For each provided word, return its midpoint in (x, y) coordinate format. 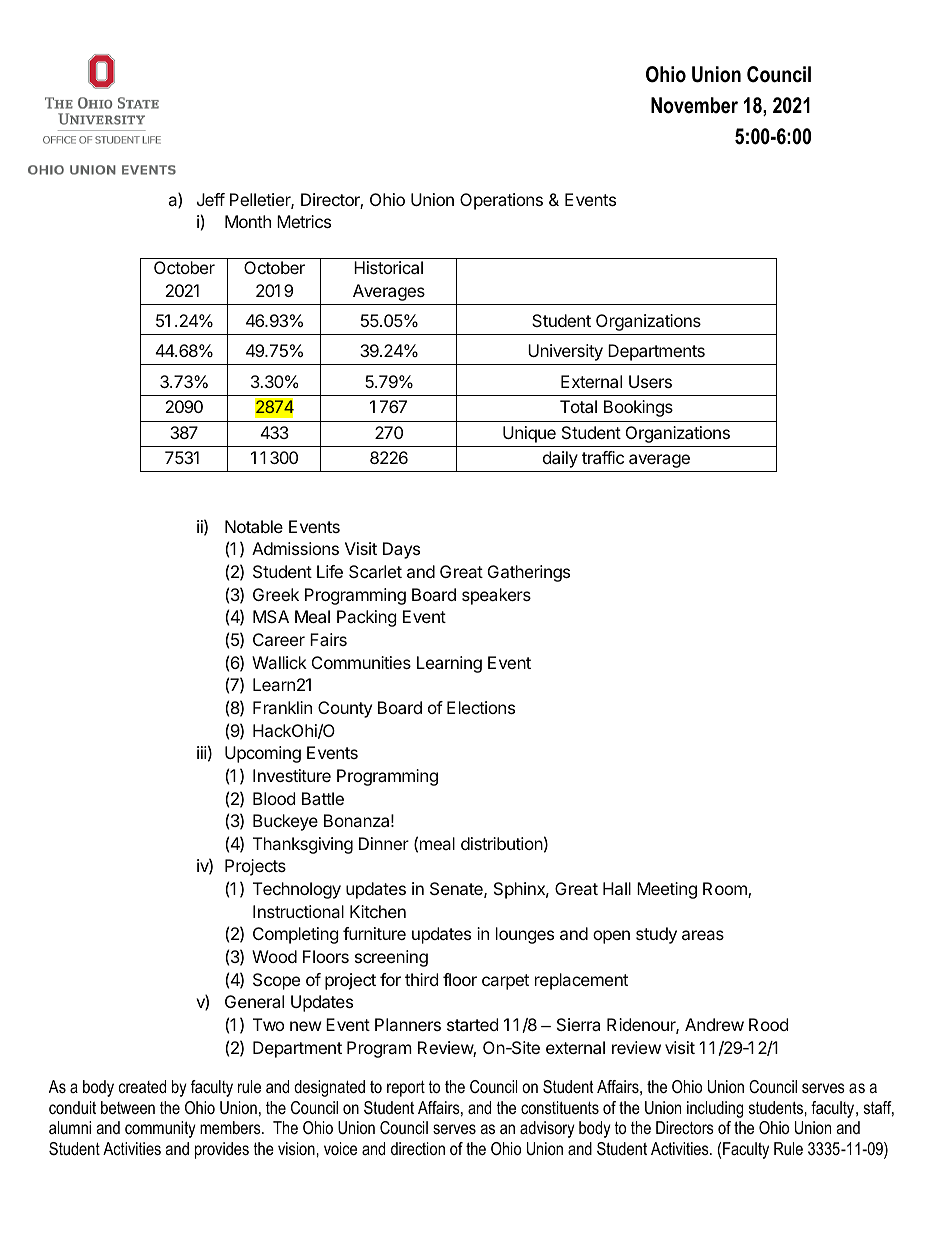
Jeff (211, 199)
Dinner (384, 843)
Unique (529, 434)
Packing (367, 618)
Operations (501, 201)
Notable (254, 526)
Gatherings (529, 573)
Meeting (667, 890)
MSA (271, 616)
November (694, 105)
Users (650, 381)
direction (418, 1149)
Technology (297, 890)
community (160, 1129)
